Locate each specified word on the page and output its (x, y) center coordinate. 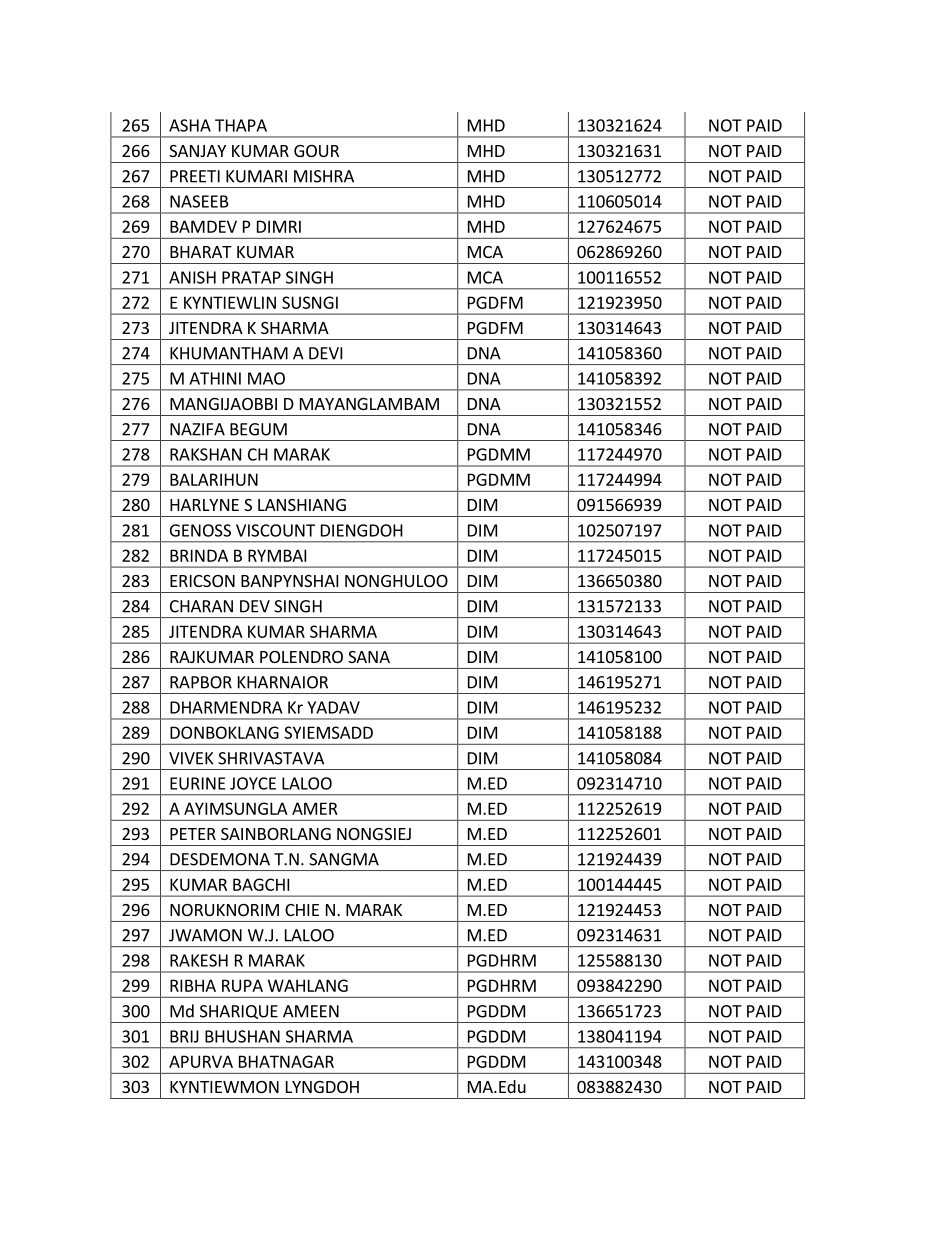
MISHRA (324, 176)
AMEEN (311, 1011)
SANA (369, 657)
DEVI (325, 353)
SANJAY (197, 151)
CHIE (302, 910)
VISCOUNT (275, 530)
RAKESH (199, 960)
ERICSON (202, 581)
